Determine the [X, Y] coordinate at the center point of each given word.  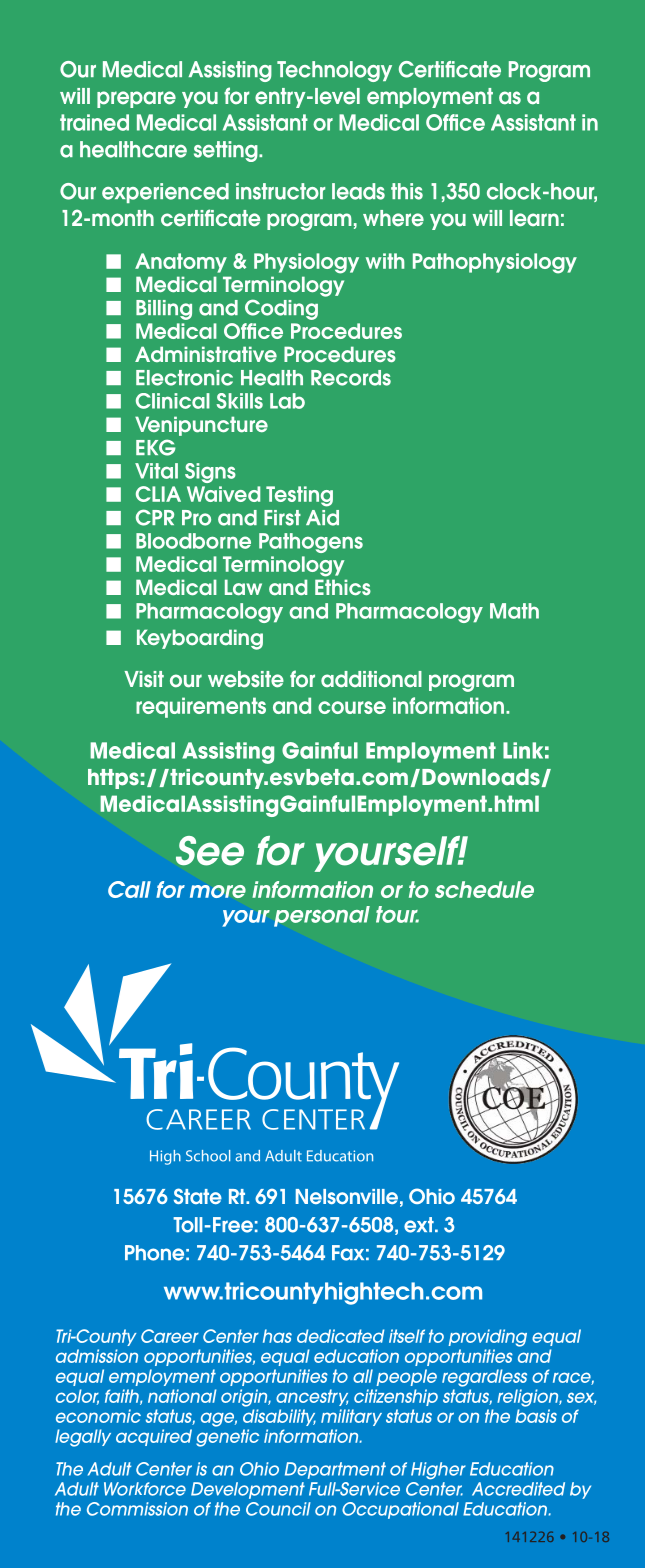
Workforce [145, 1489]
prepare [136, 99]
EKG [156, 447]
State [198, 1196]
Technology [334, 71]
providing [488, 1338]
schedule [484, 889]
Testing [299, 496]
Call [129, 889]
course [352, 707]
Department [335, 1470]
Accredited [518, 1489]
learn [534, 218]
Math [514, 611]
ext [420, 1225]
